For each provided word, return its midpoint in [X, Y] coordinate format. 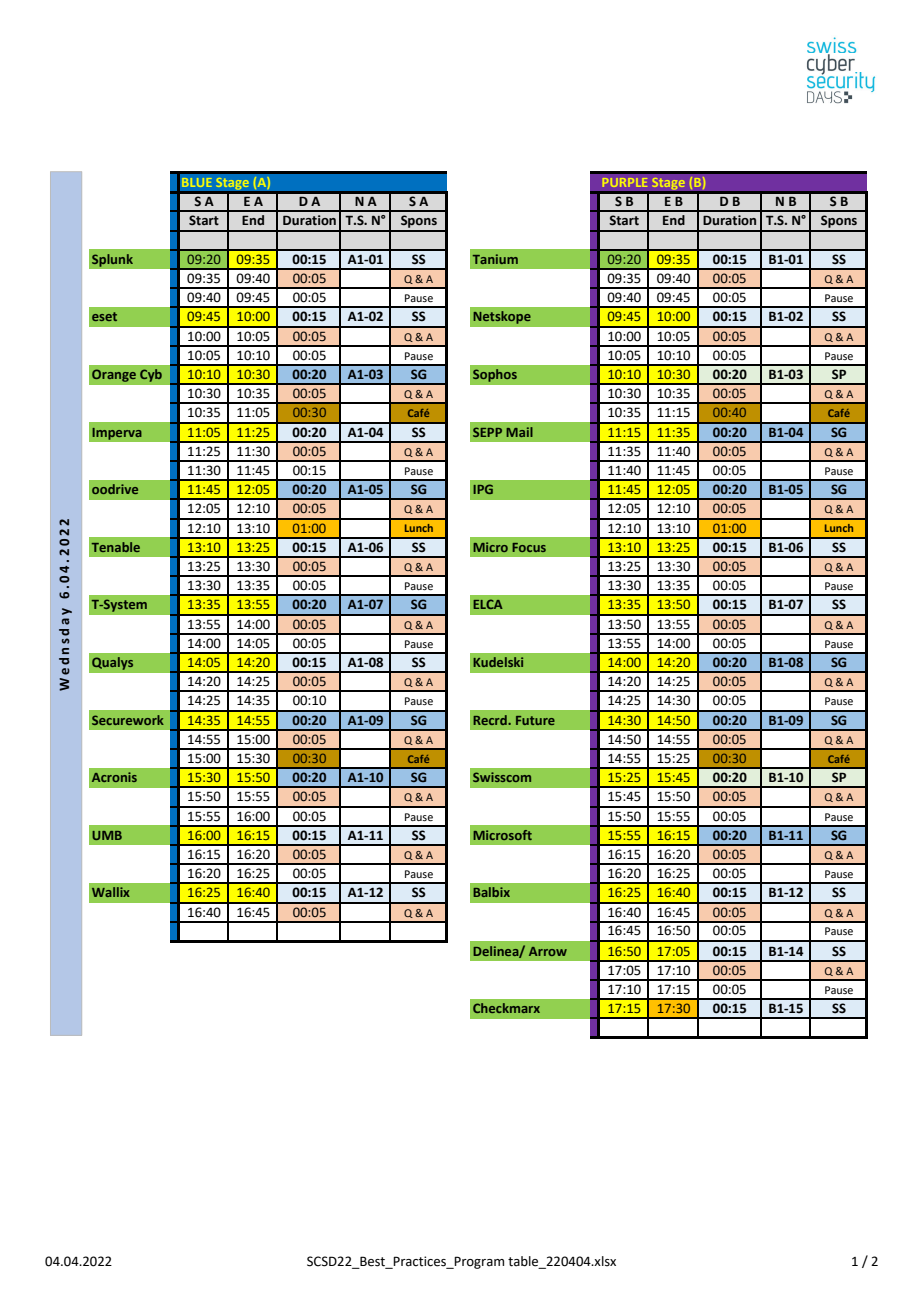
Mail [519, 432]
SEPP [487, 432]
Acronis [114, 777]
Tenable [116, 547]
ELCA [488, 604]
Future [535, 720]
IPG [483, 489]
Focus [529, 547]
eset [104, 316]
